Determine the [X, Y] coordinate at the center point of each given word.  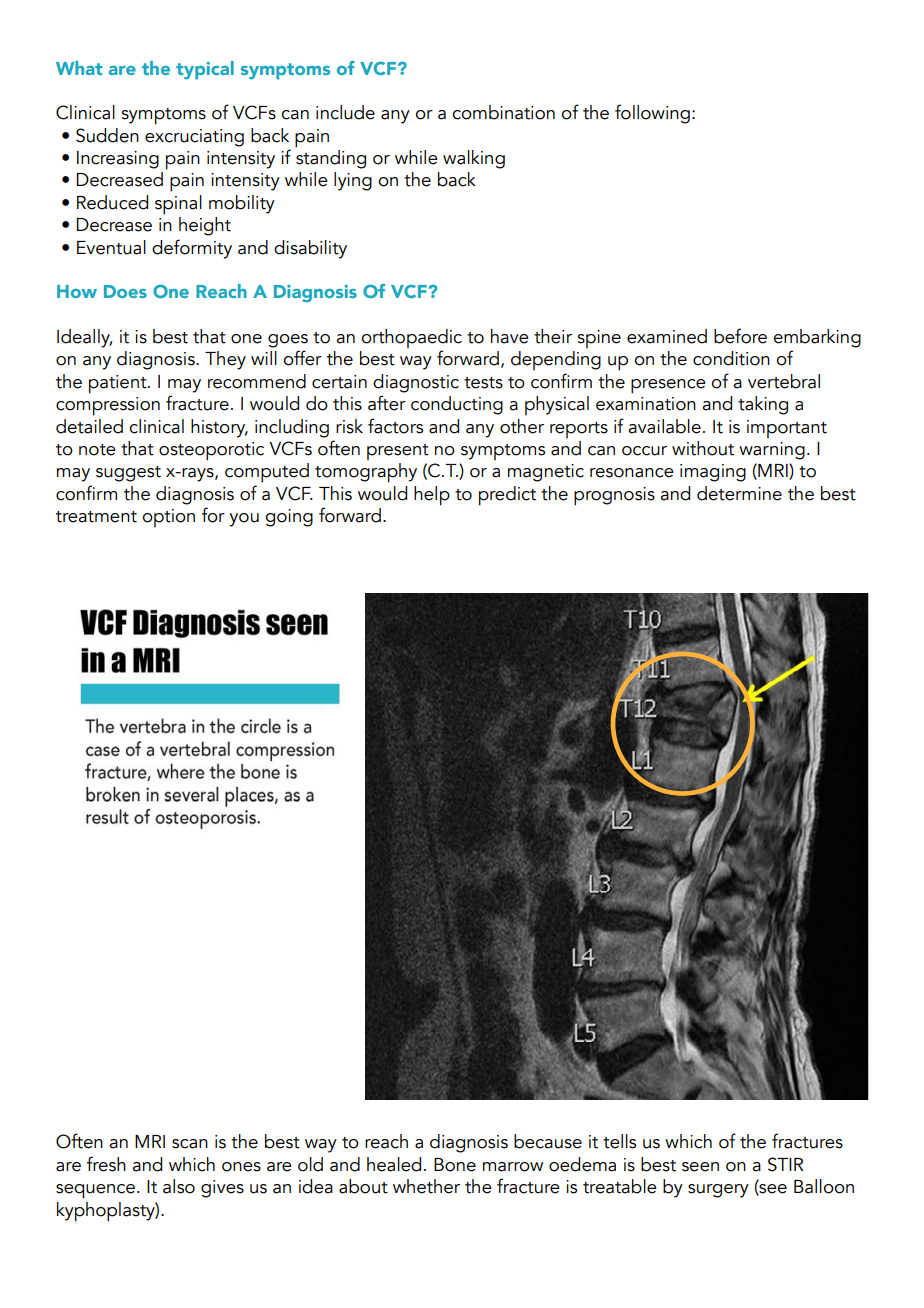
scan [190, 1144]
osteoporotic [211, 451]
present [398, 452]
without [703, 448]
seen [700, 1167]
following [652, 114]
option [168, 518]
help [432, 496]
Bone [455, 1165]
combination [503, 112]
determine [739, 493]
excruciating [194, 138]
